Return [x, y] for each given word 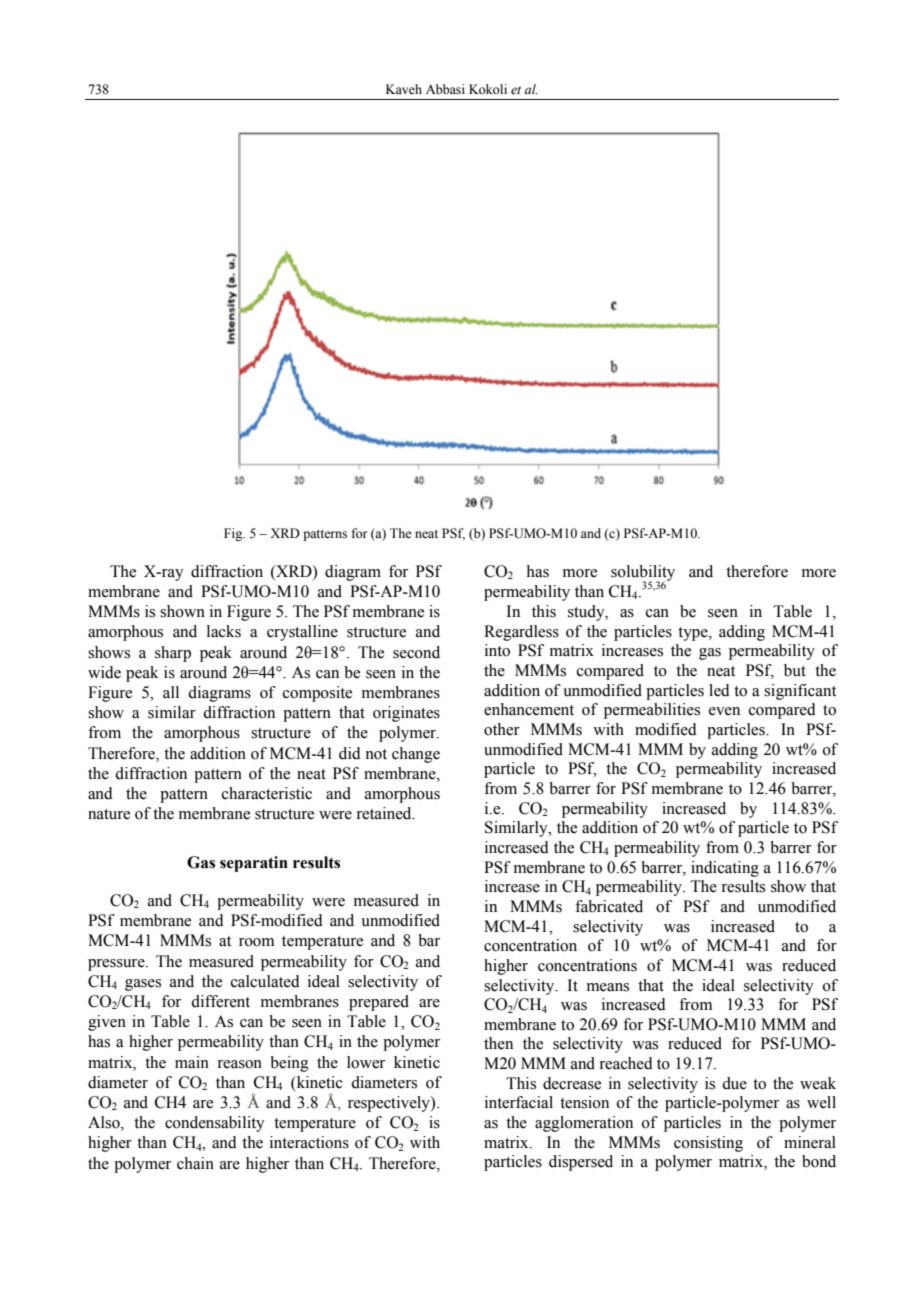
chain [195, 1163]
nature [109, 814]
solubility [643, 574]
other [502, 729]
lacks [224, 631]
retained [385, 813]
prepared [379, 1003]
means [608, 987]
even [724, 711]
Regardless [521, 633]
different [220, 1001]
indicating [725, 869]
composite [317, 694]
